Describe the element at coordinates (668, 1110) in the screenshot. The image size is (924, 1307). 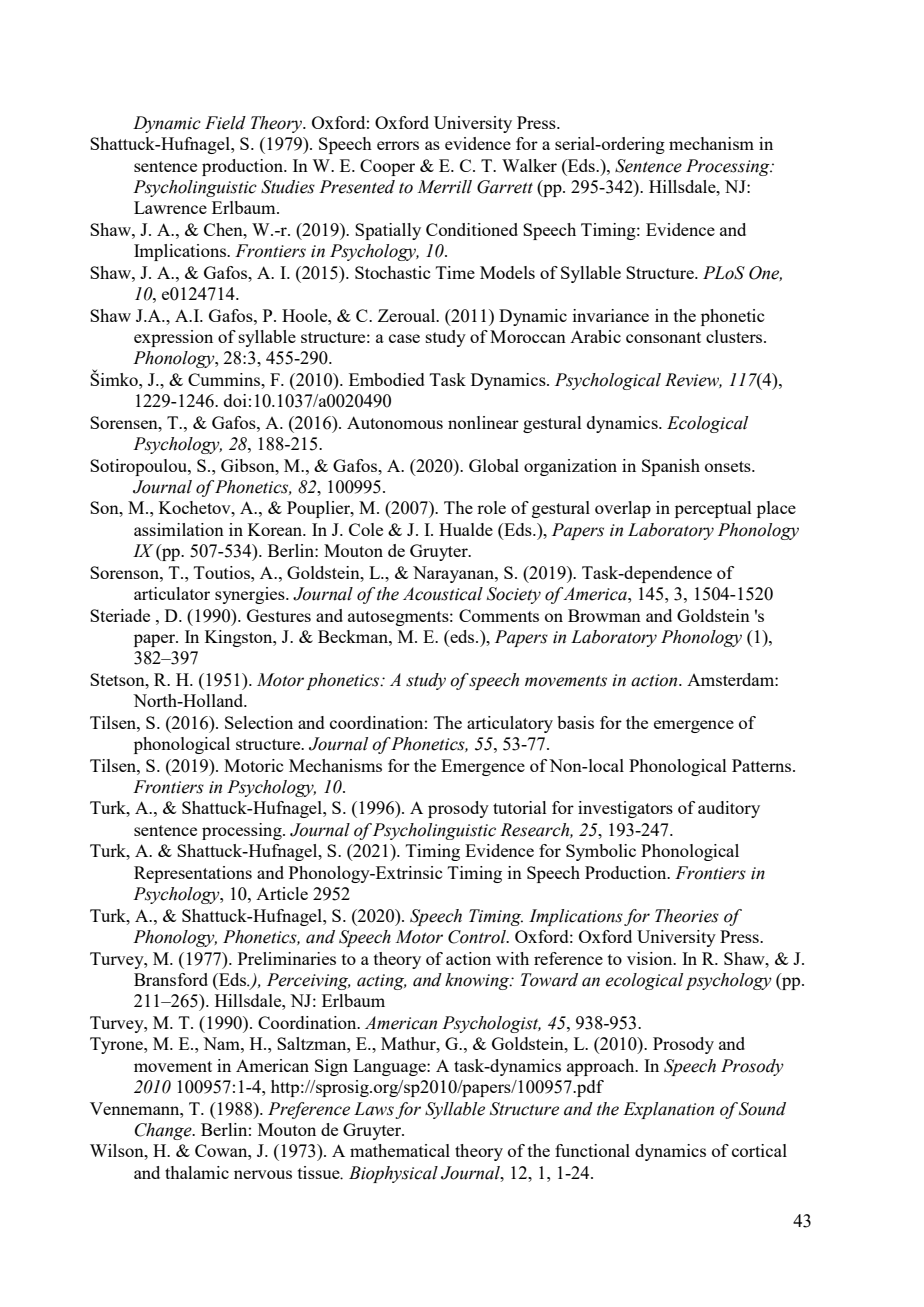
I see `Explanation` at that location.
